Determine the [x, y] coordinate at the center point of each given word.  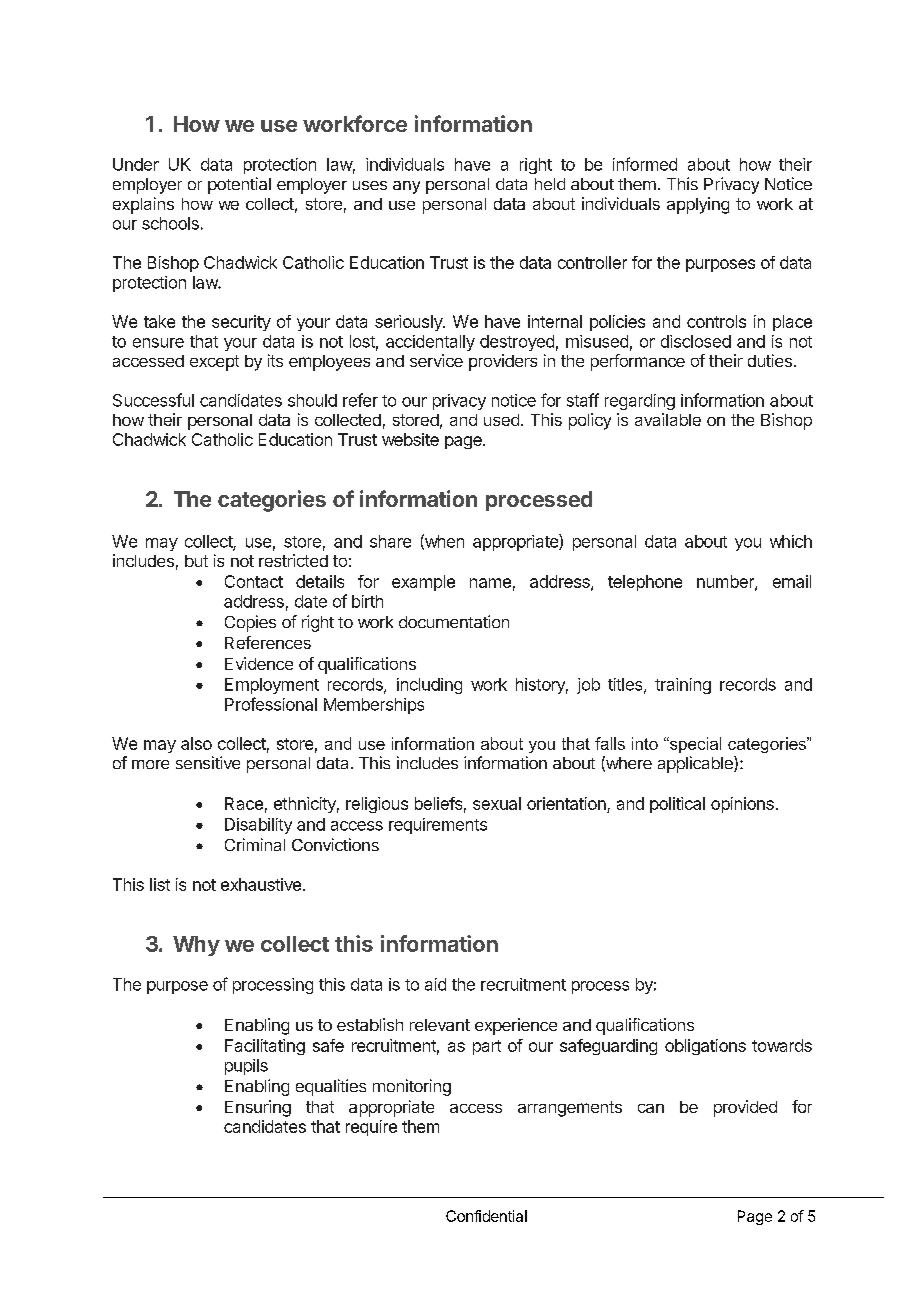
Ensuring [258, 1108]
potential [239, 185]
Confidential [486, 1216]
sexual [497, 803]
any [406, 187]
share [390, 541]
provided [745, 1108]
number [726, 582]
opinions [742, 805]
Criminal [255, 844]
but [196, 561]
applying [698, 205]
